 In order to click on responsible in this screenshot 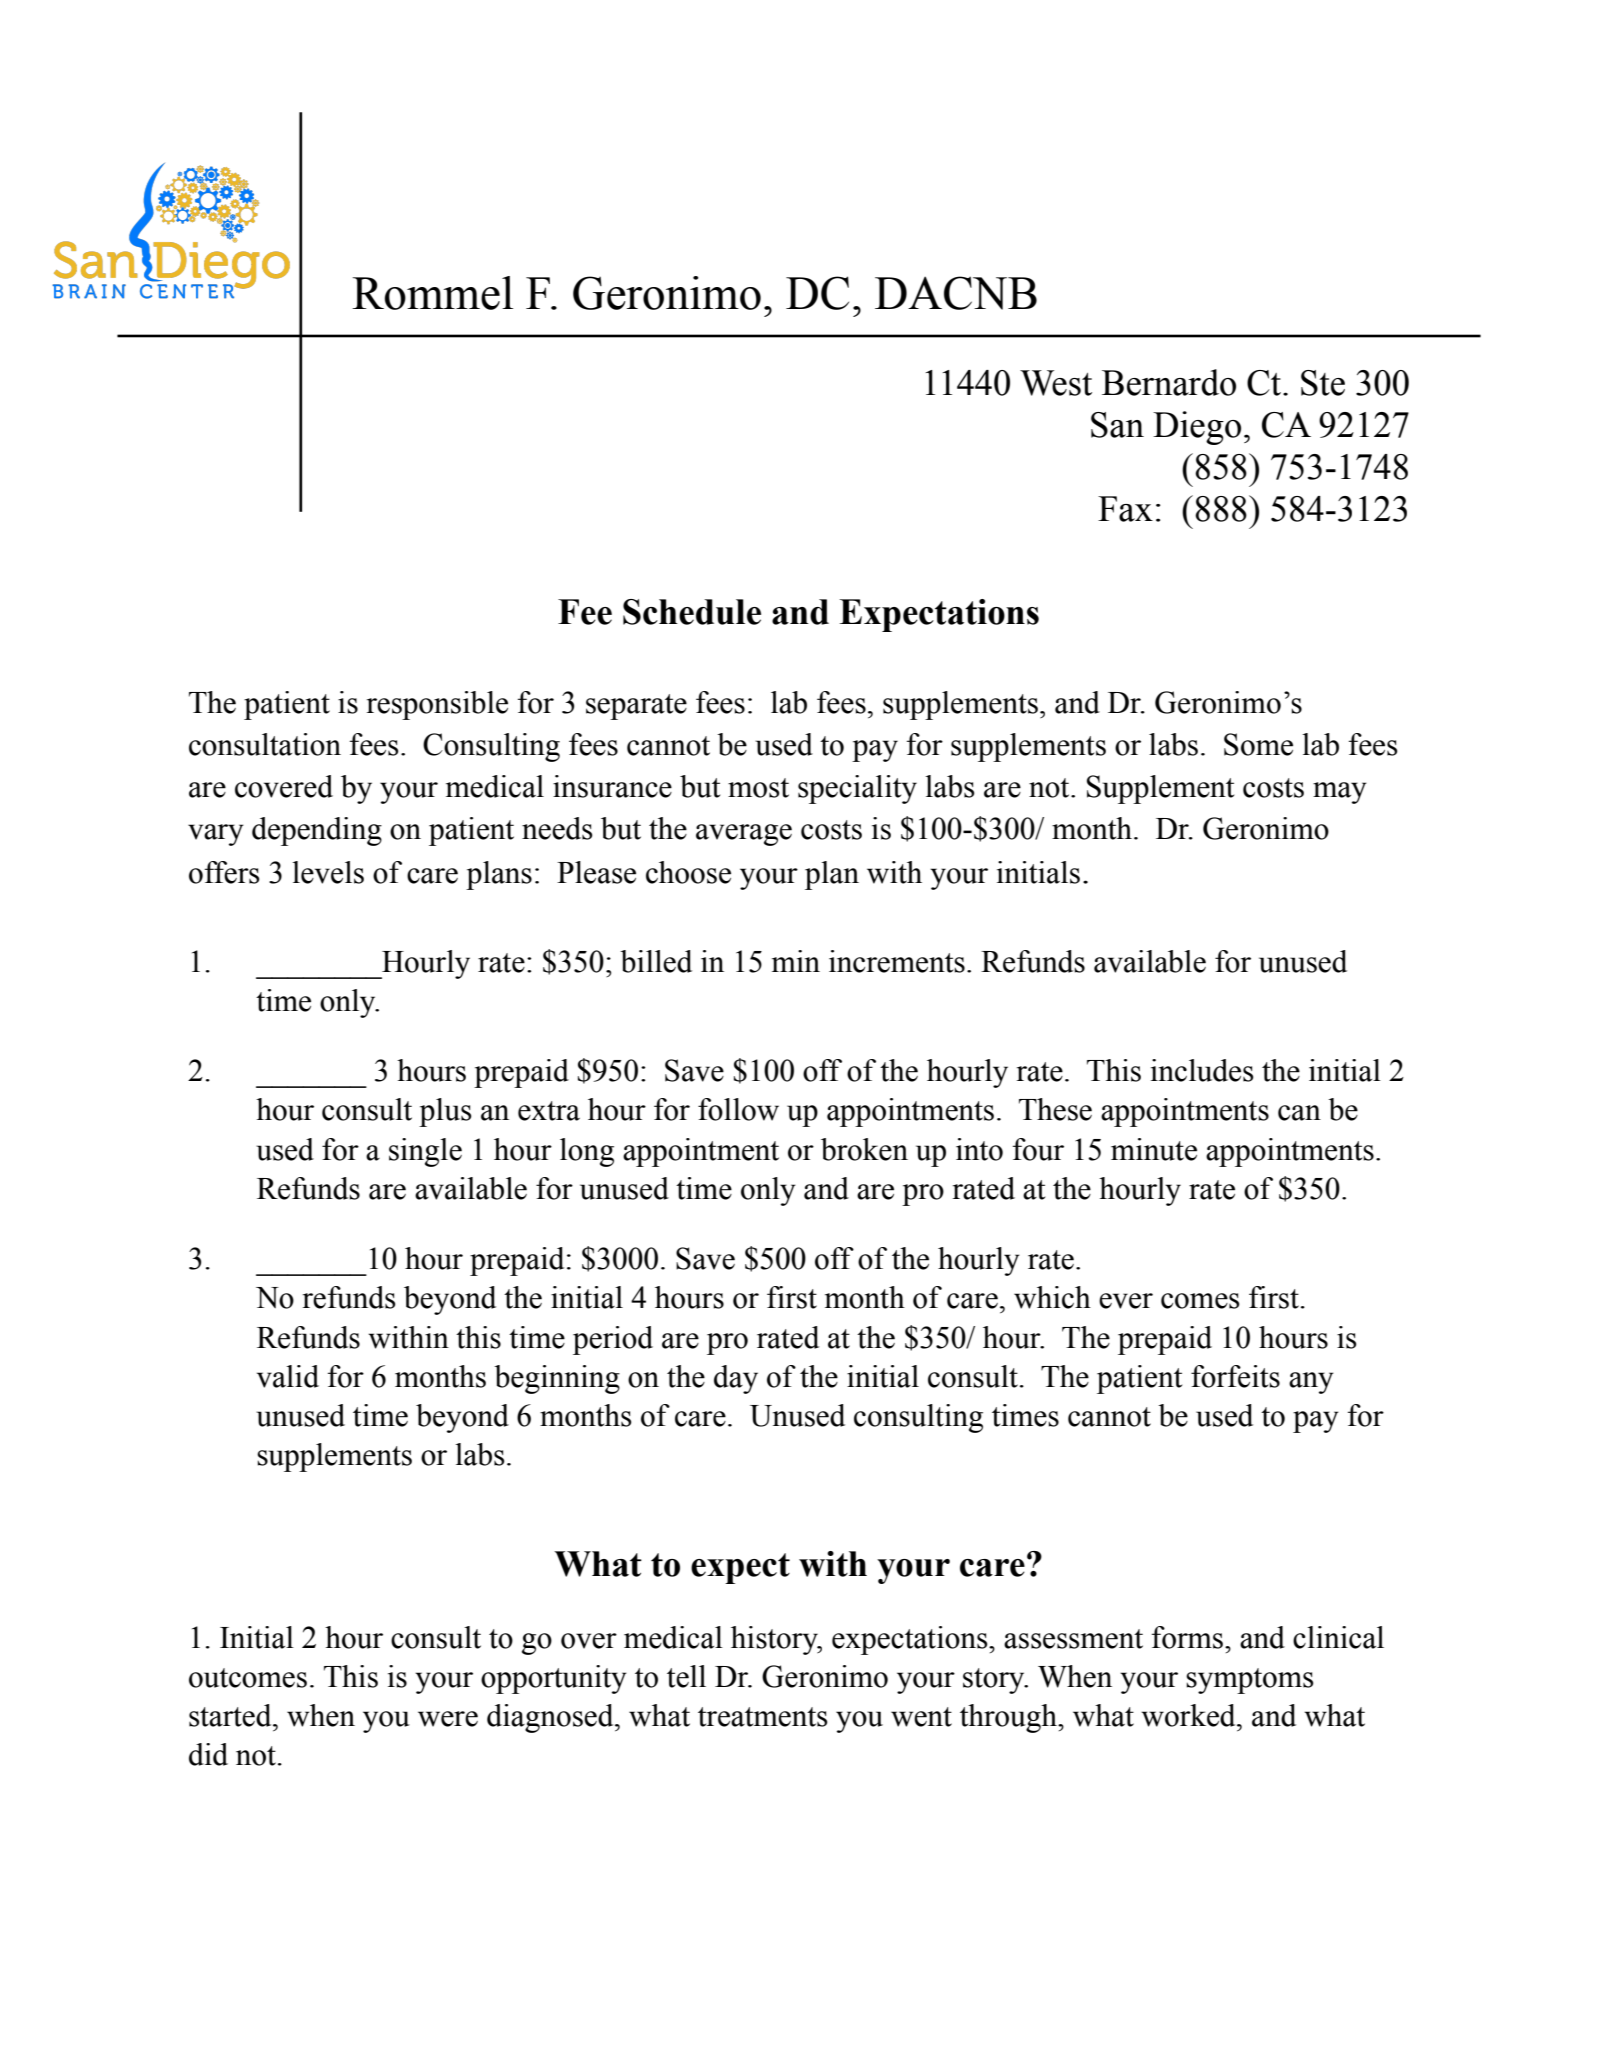, I will do `click(437, 705)`.
